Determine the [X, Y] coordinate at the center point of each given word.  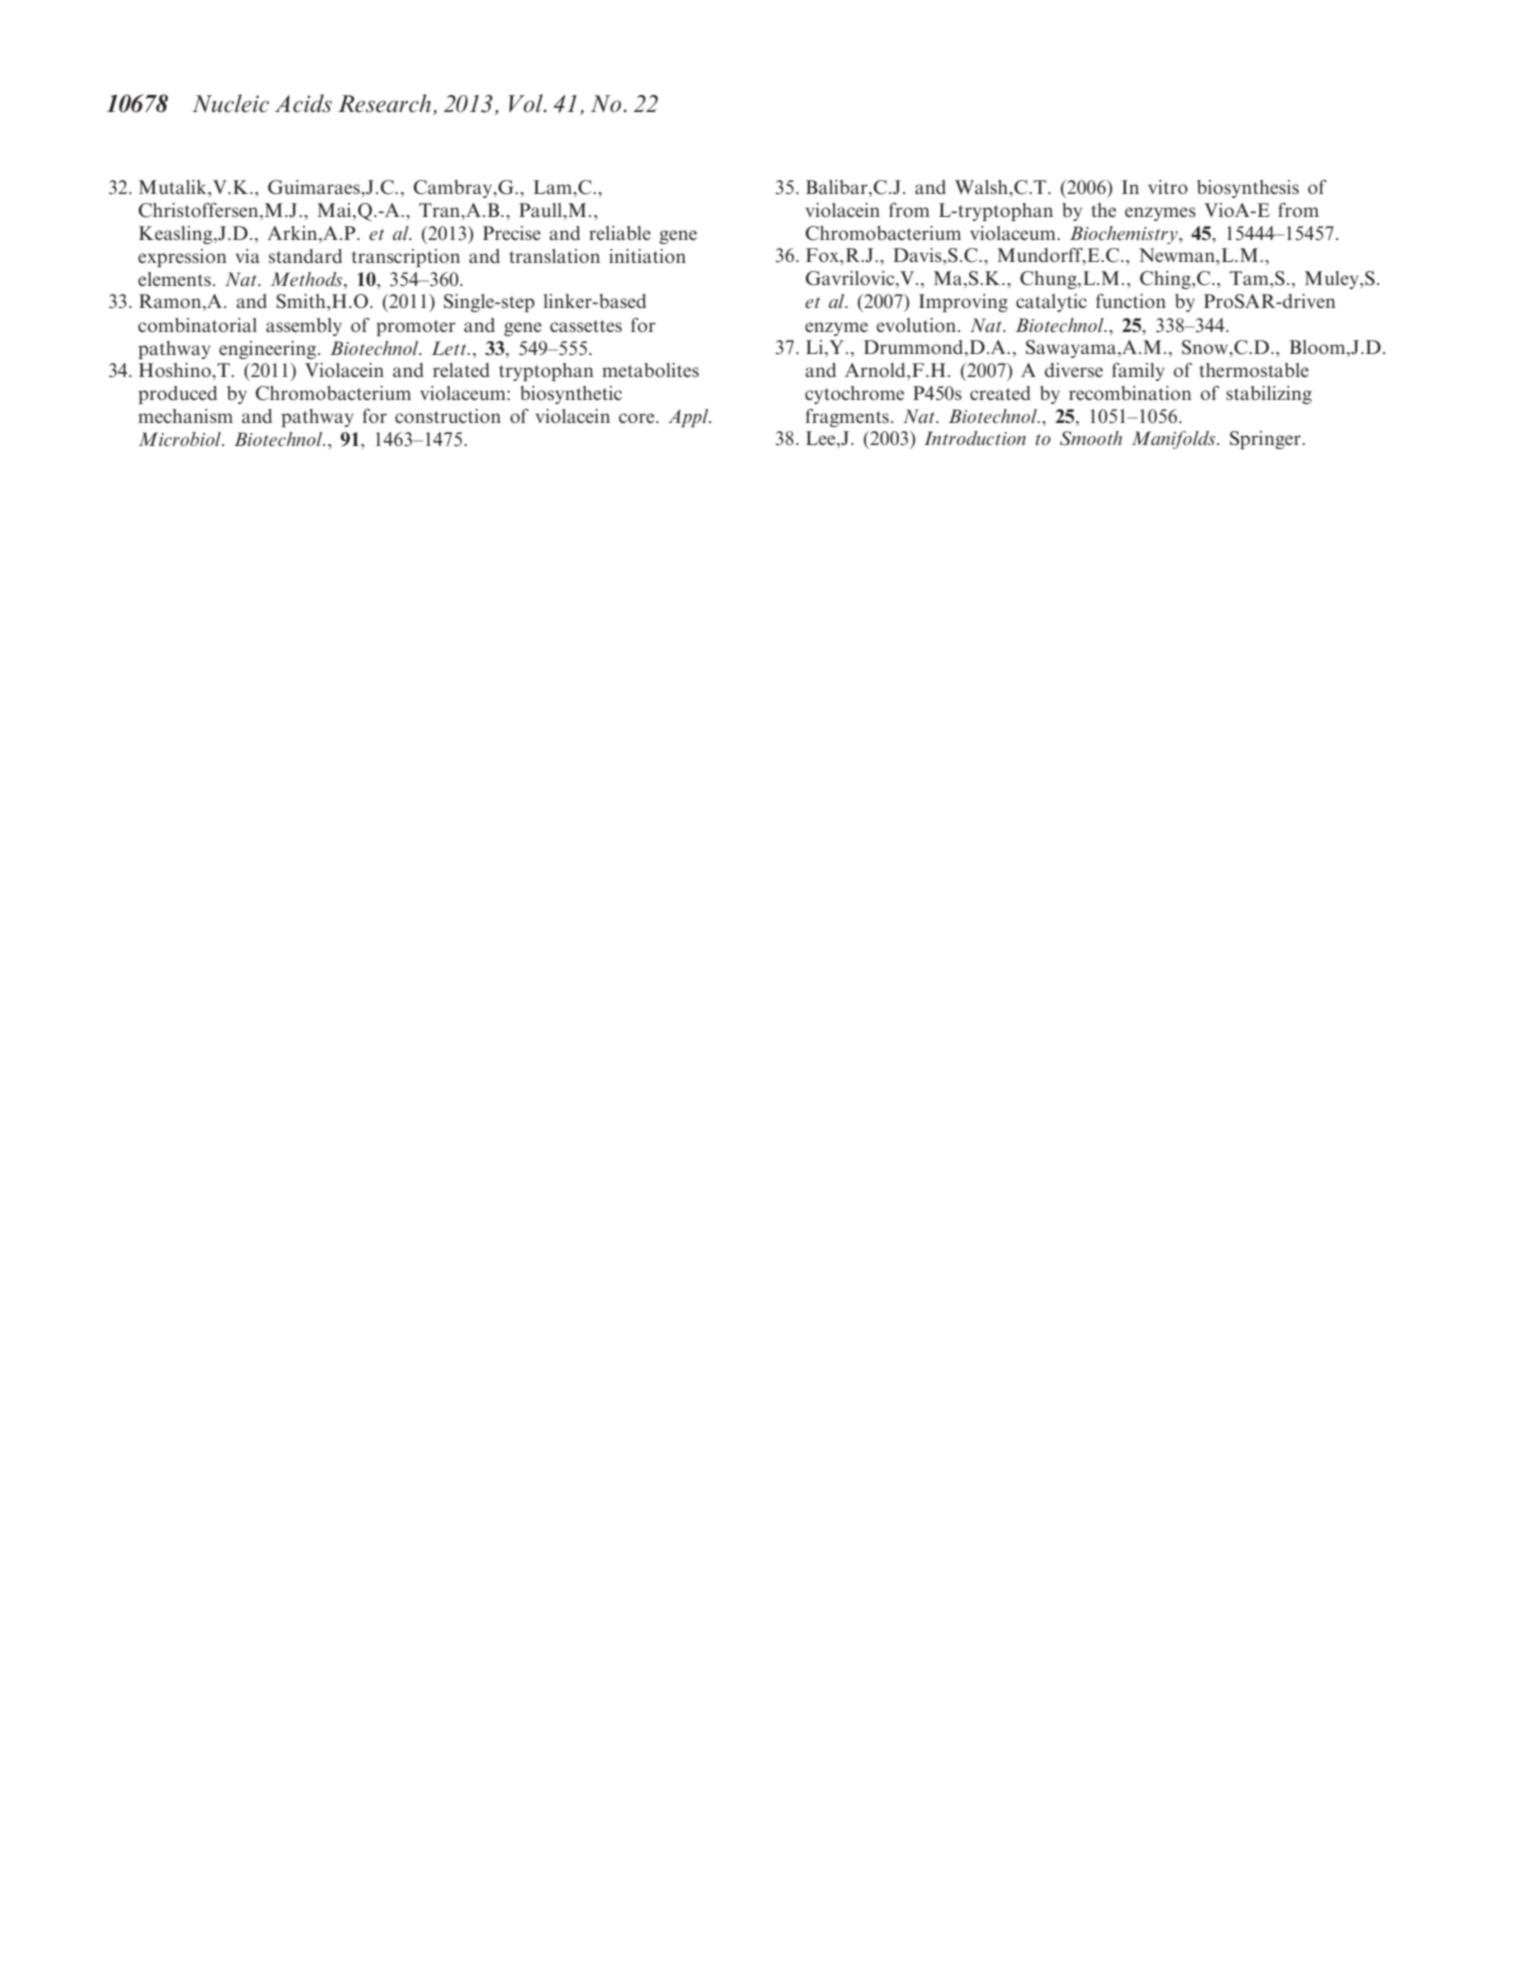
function [1131, 301]
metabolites [650, 370]
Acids [303, 103]
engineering [267, 350]
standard [305, 256]
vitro [1168, 187]
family [1138, 372]
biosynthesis [1248, 189]
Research [384, 103]
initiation [647, 256]
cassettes [586, 326]
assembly [304, 327]
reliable [620, 233]
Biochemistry [1125, 235]
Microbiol [181, 439]
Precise [512, 233]
